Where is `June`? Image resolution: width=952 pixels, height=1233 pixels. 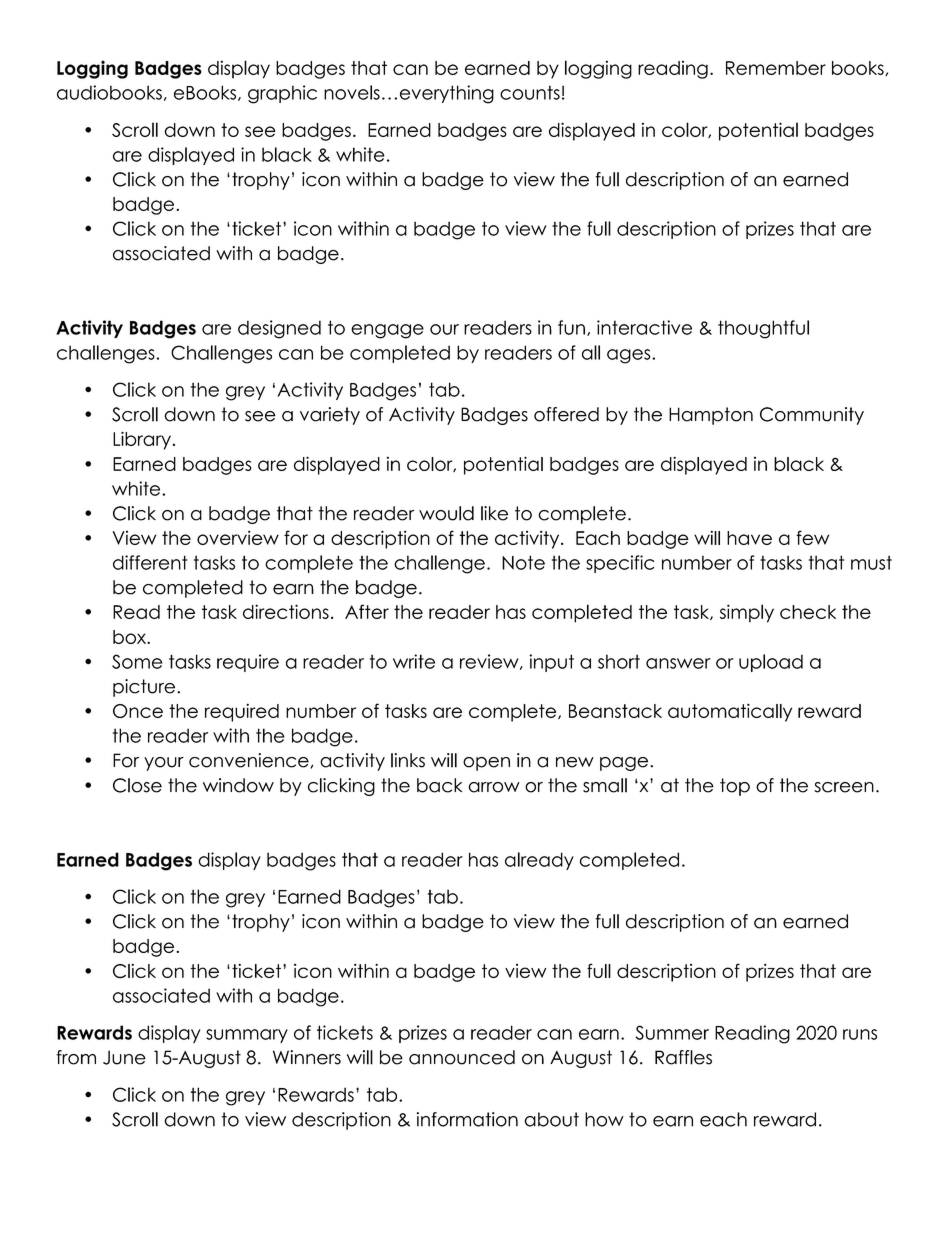
June is located at coordinates (124, 1057).
